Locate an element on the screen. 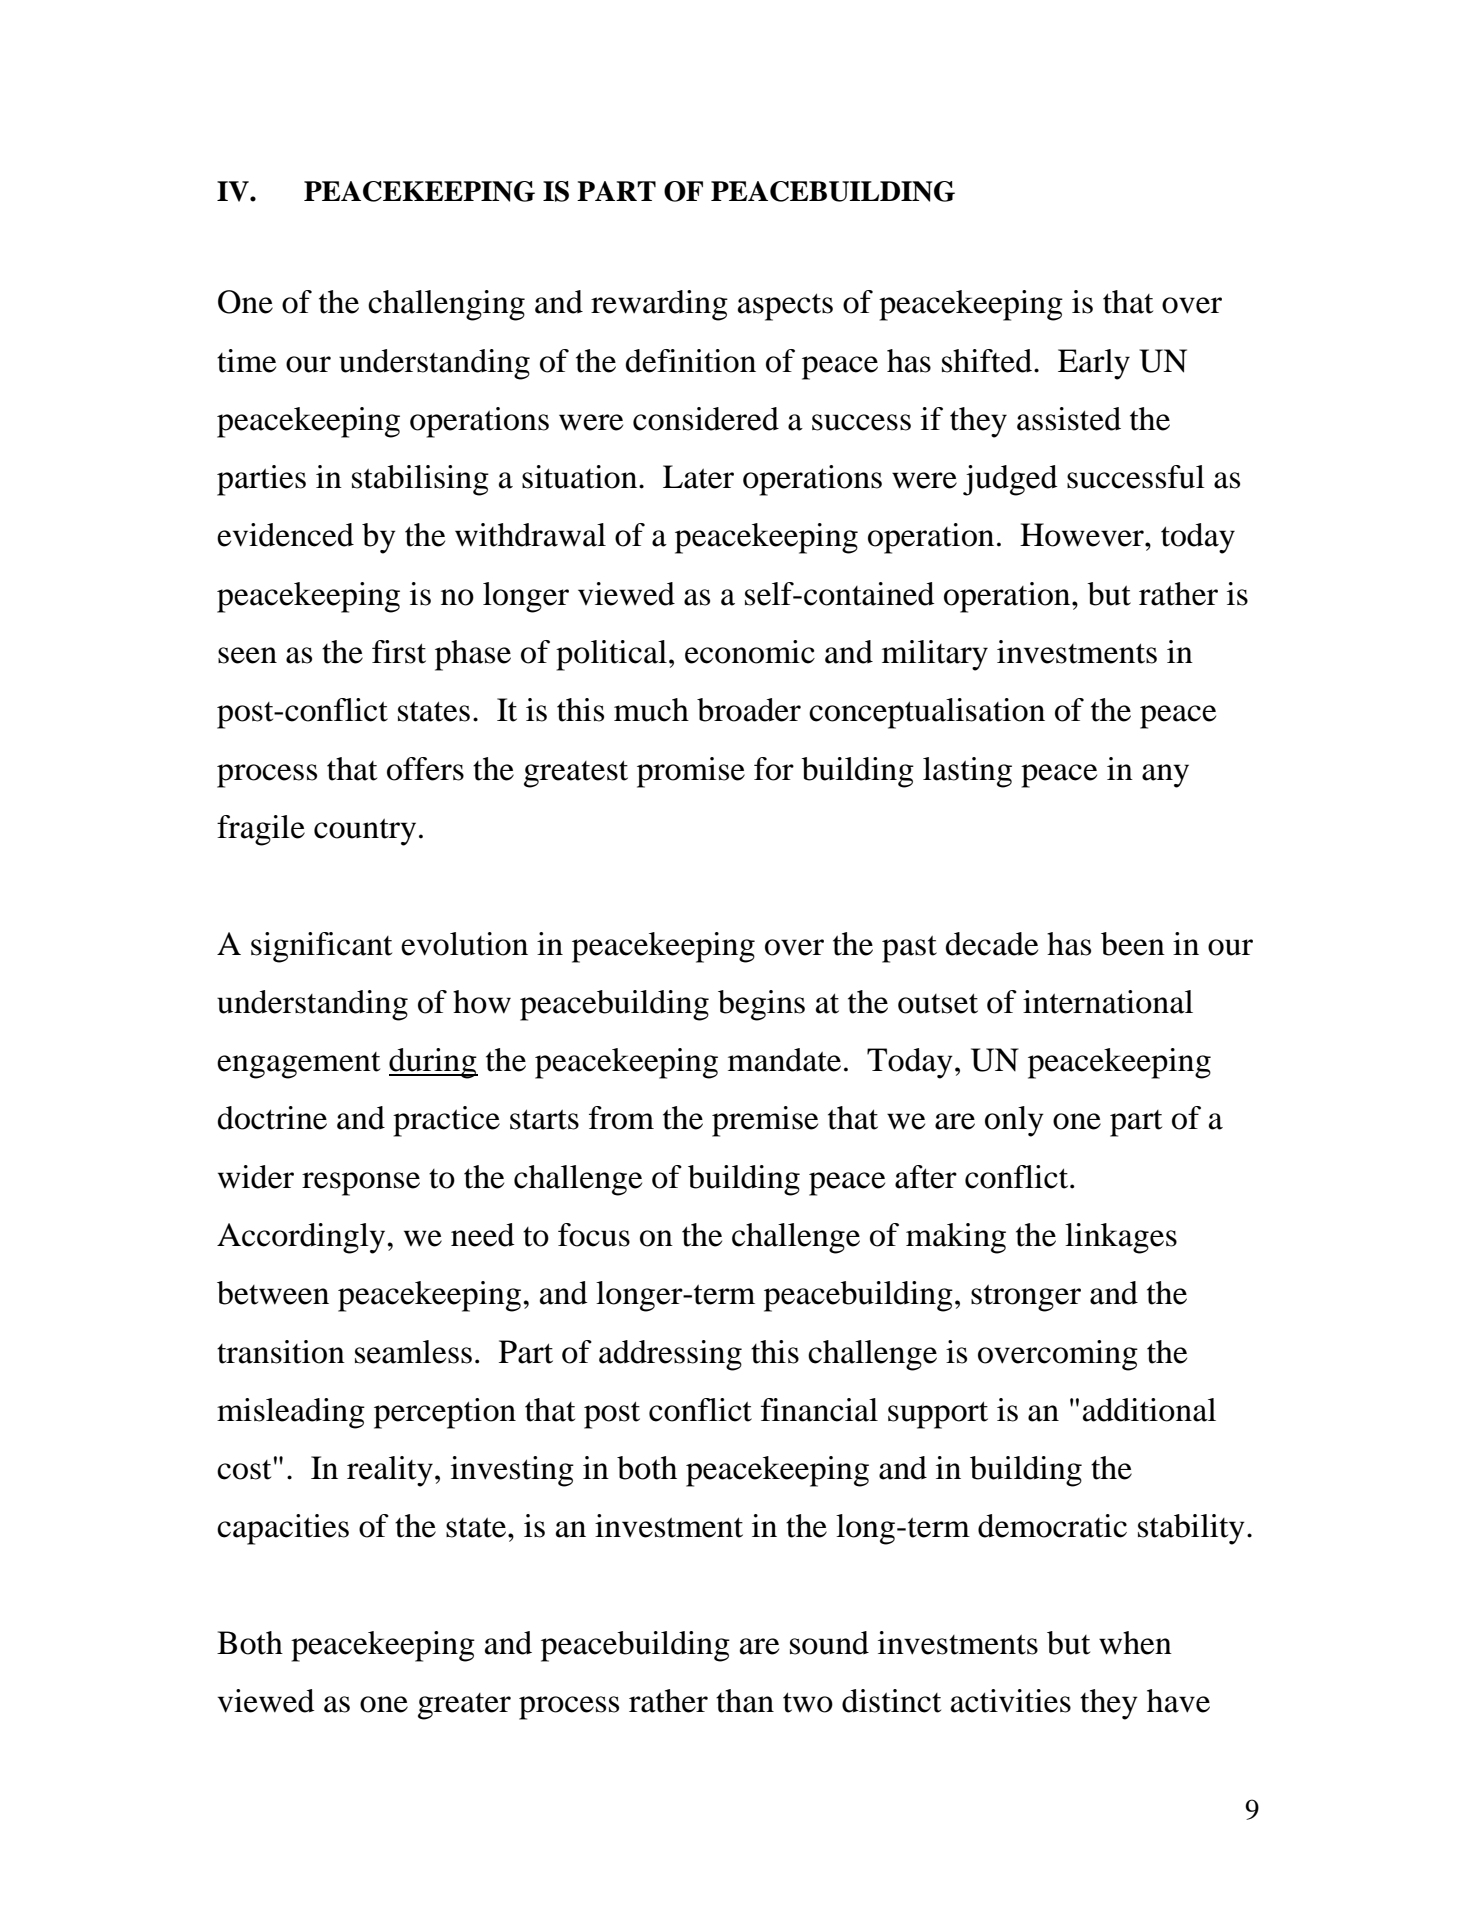 This screenshot has width=1477, height=1912. challenging is located at coordinates (446, 305).
